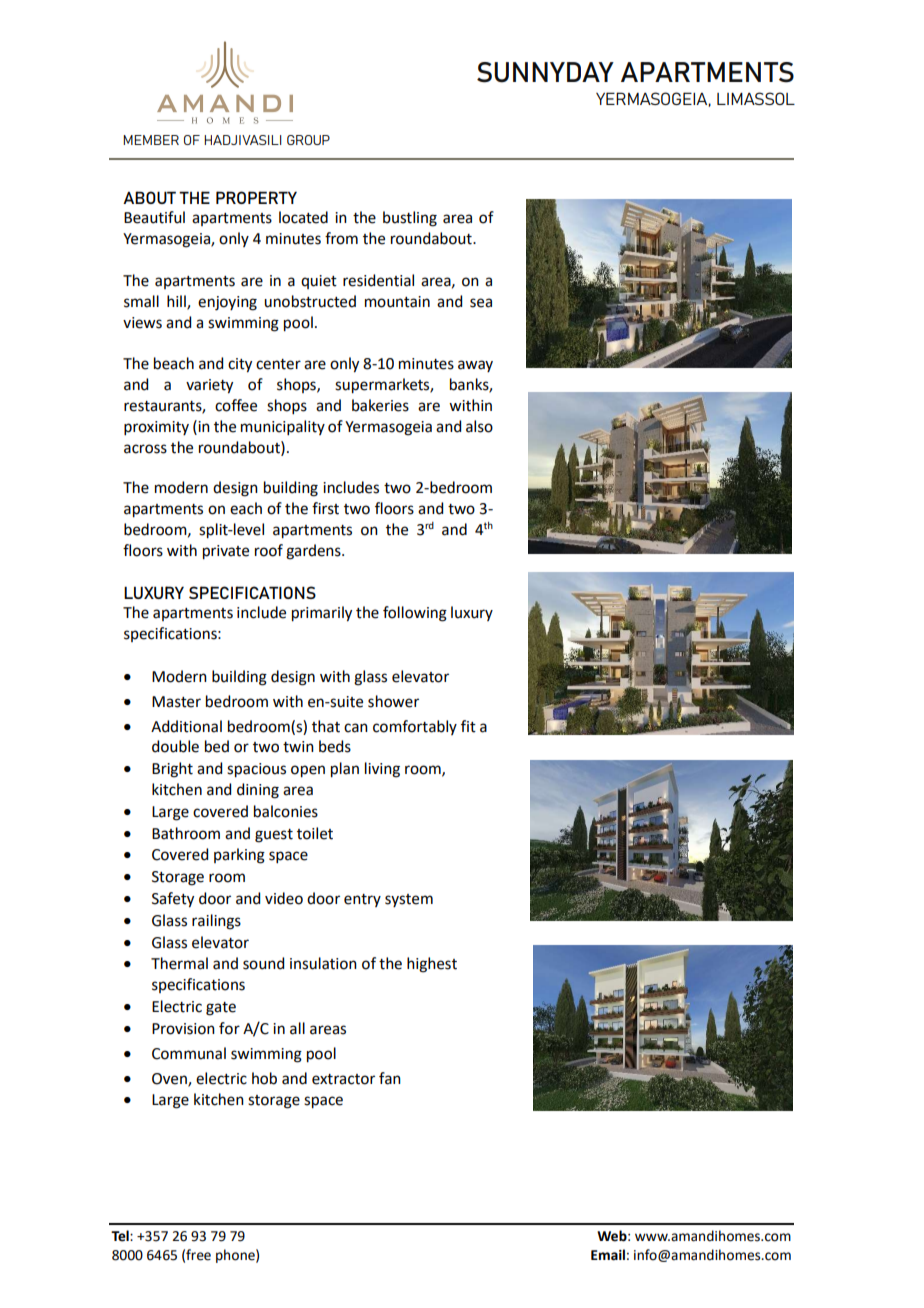  Describe the element at coordinates (479, 426) in the page. I see `also` at that location.
